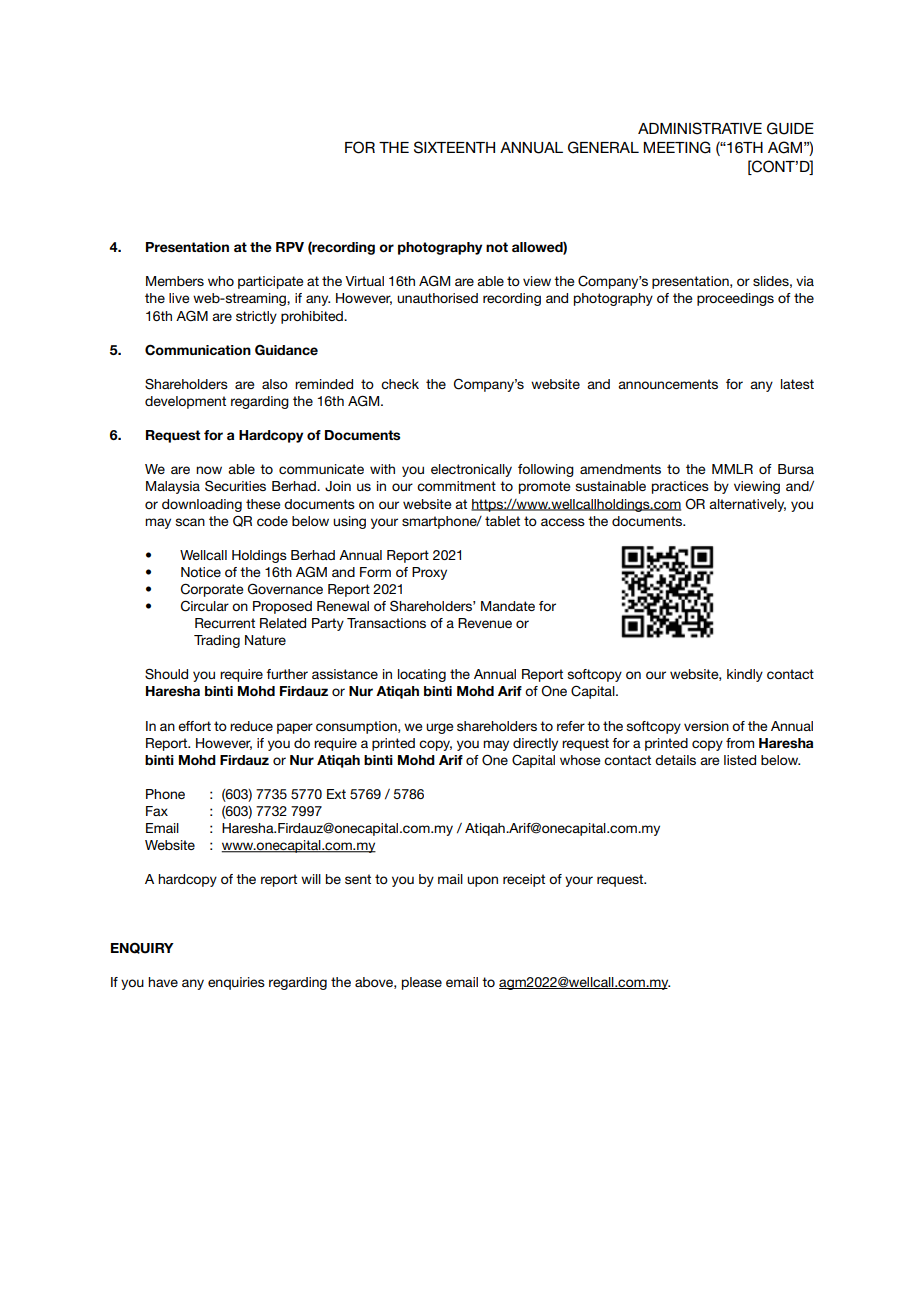 The width and height of the screenshot is (924, 1308). What do you see at coordinates (209, 470) in the screenshot?
I see `now` at bounding box center [209, 470].
